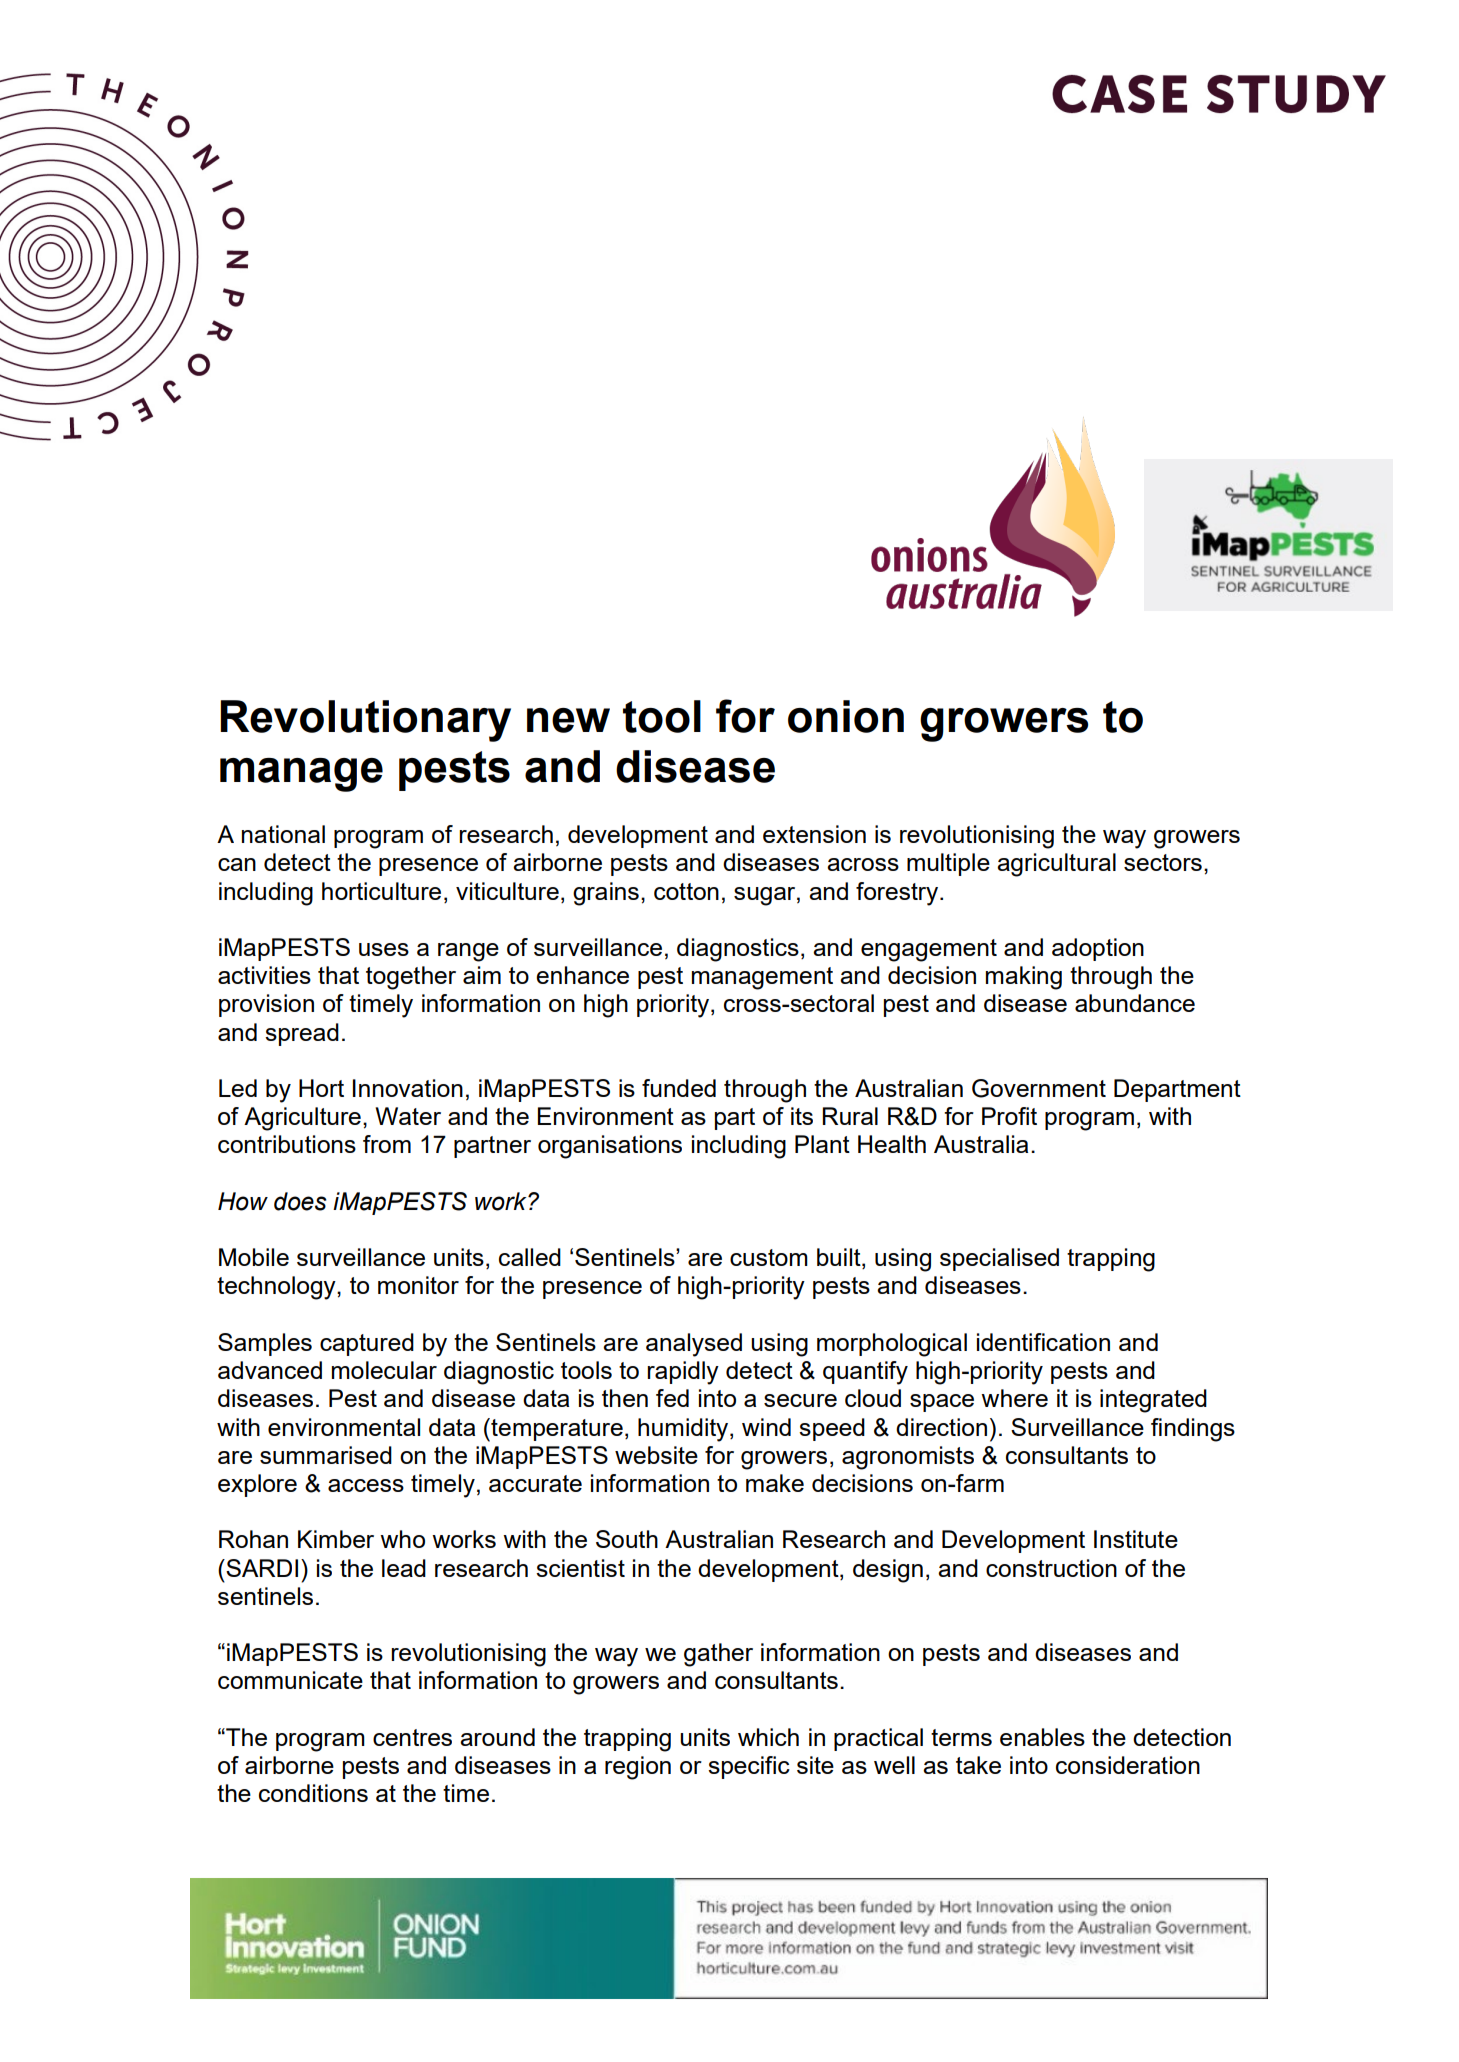 The width and height of the screenshot is (1459, 2062). What do you see at coordinates (313, 1793) in the screenshot?
I see `conditions` at bounding box center [313, 1793].
